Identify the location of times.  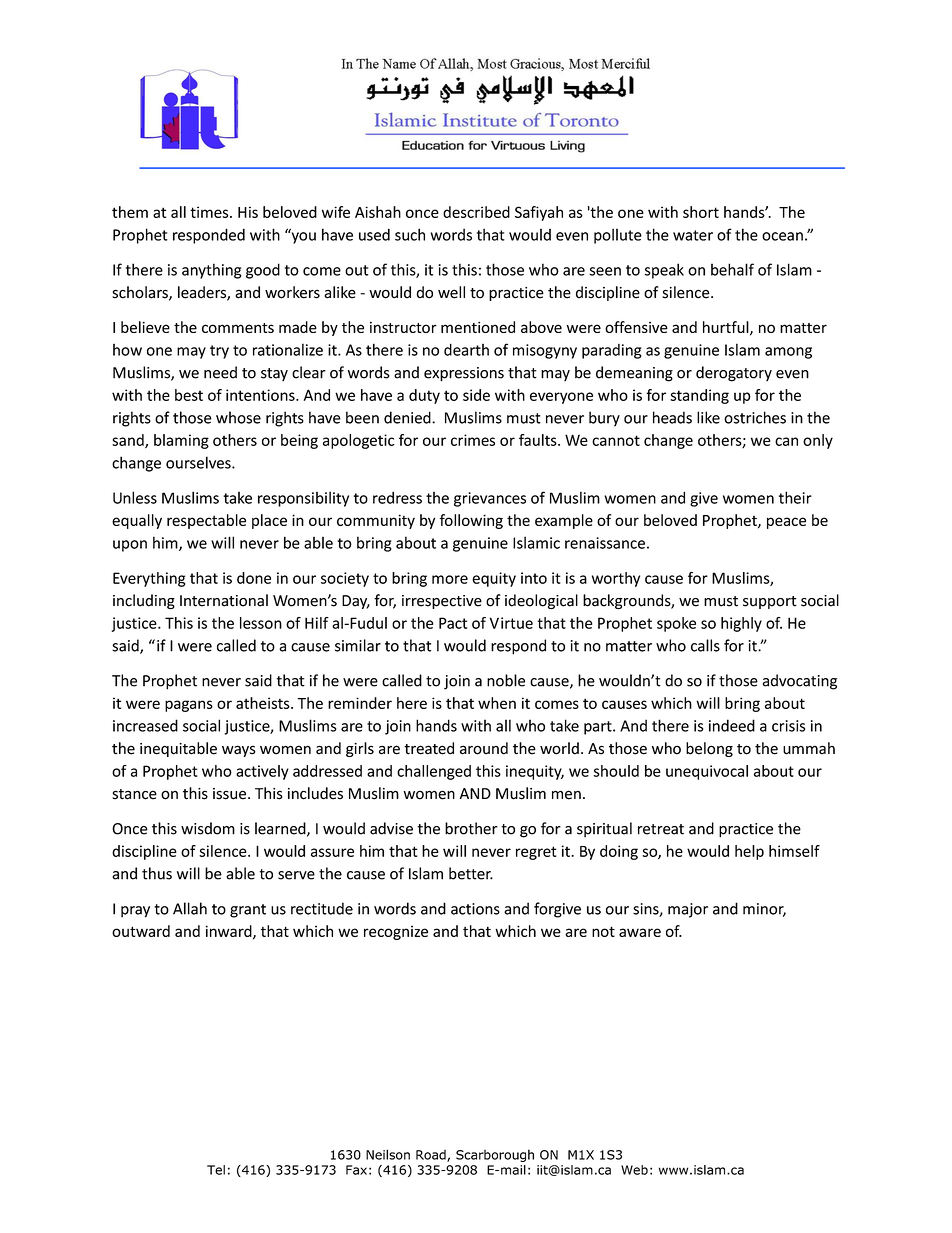
(210, 212).
